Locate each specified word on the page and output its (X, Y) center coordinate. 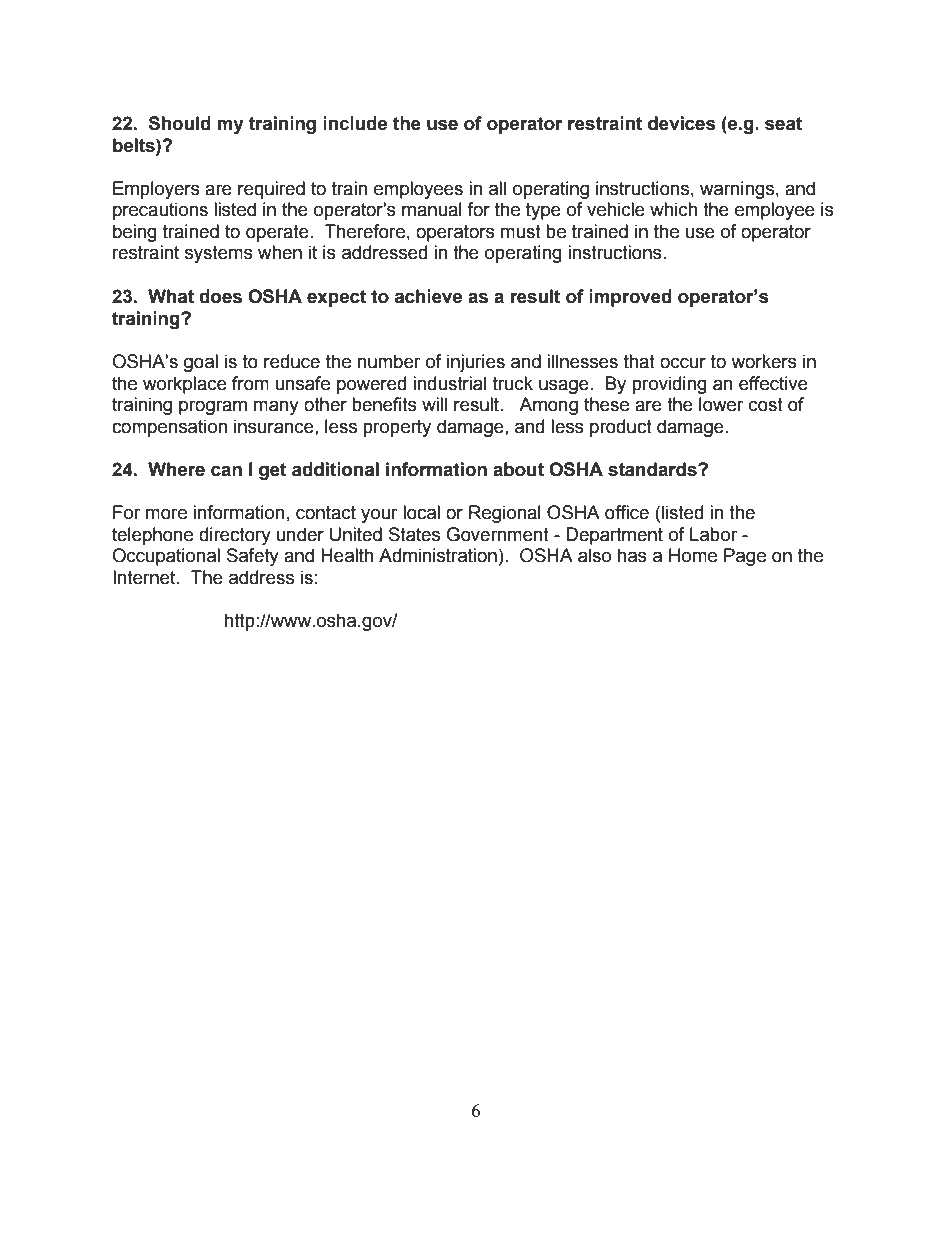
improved (630, 298)
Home (693, 555)
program (213, 407)
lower (721, 404)
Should (180, 123)
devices (682, 123)
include (355, 123)
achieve (428, 296)
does (220, 296)
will (434, 404)
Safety (253, 557)
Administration (438, 555)
